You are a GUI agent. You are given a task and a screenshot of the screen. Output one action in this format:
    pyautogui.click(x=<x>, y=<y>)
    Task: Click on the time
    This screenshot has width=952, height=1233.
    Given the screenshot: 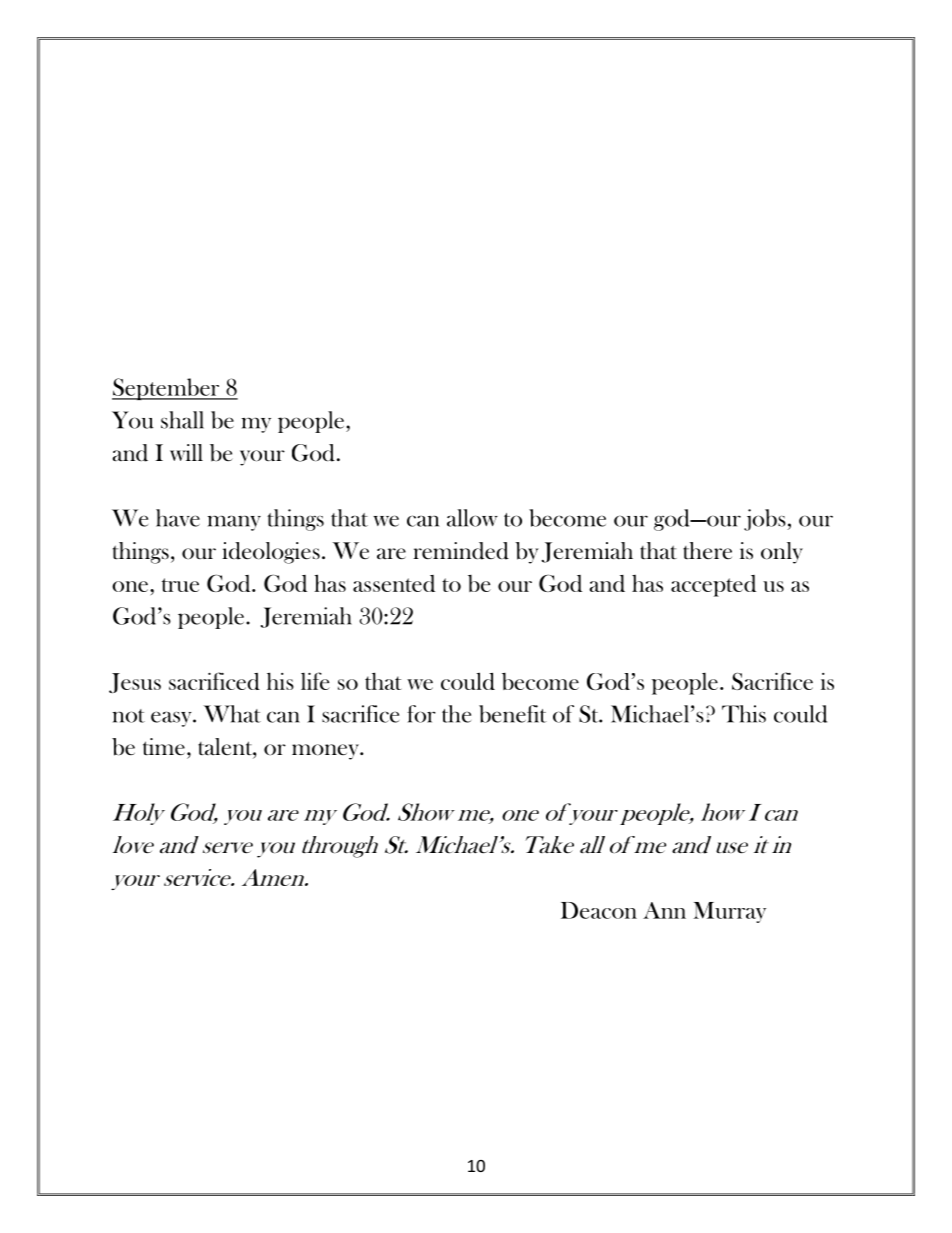 What is the action you would take?
    pyautogui.click(x=164, y=747)
